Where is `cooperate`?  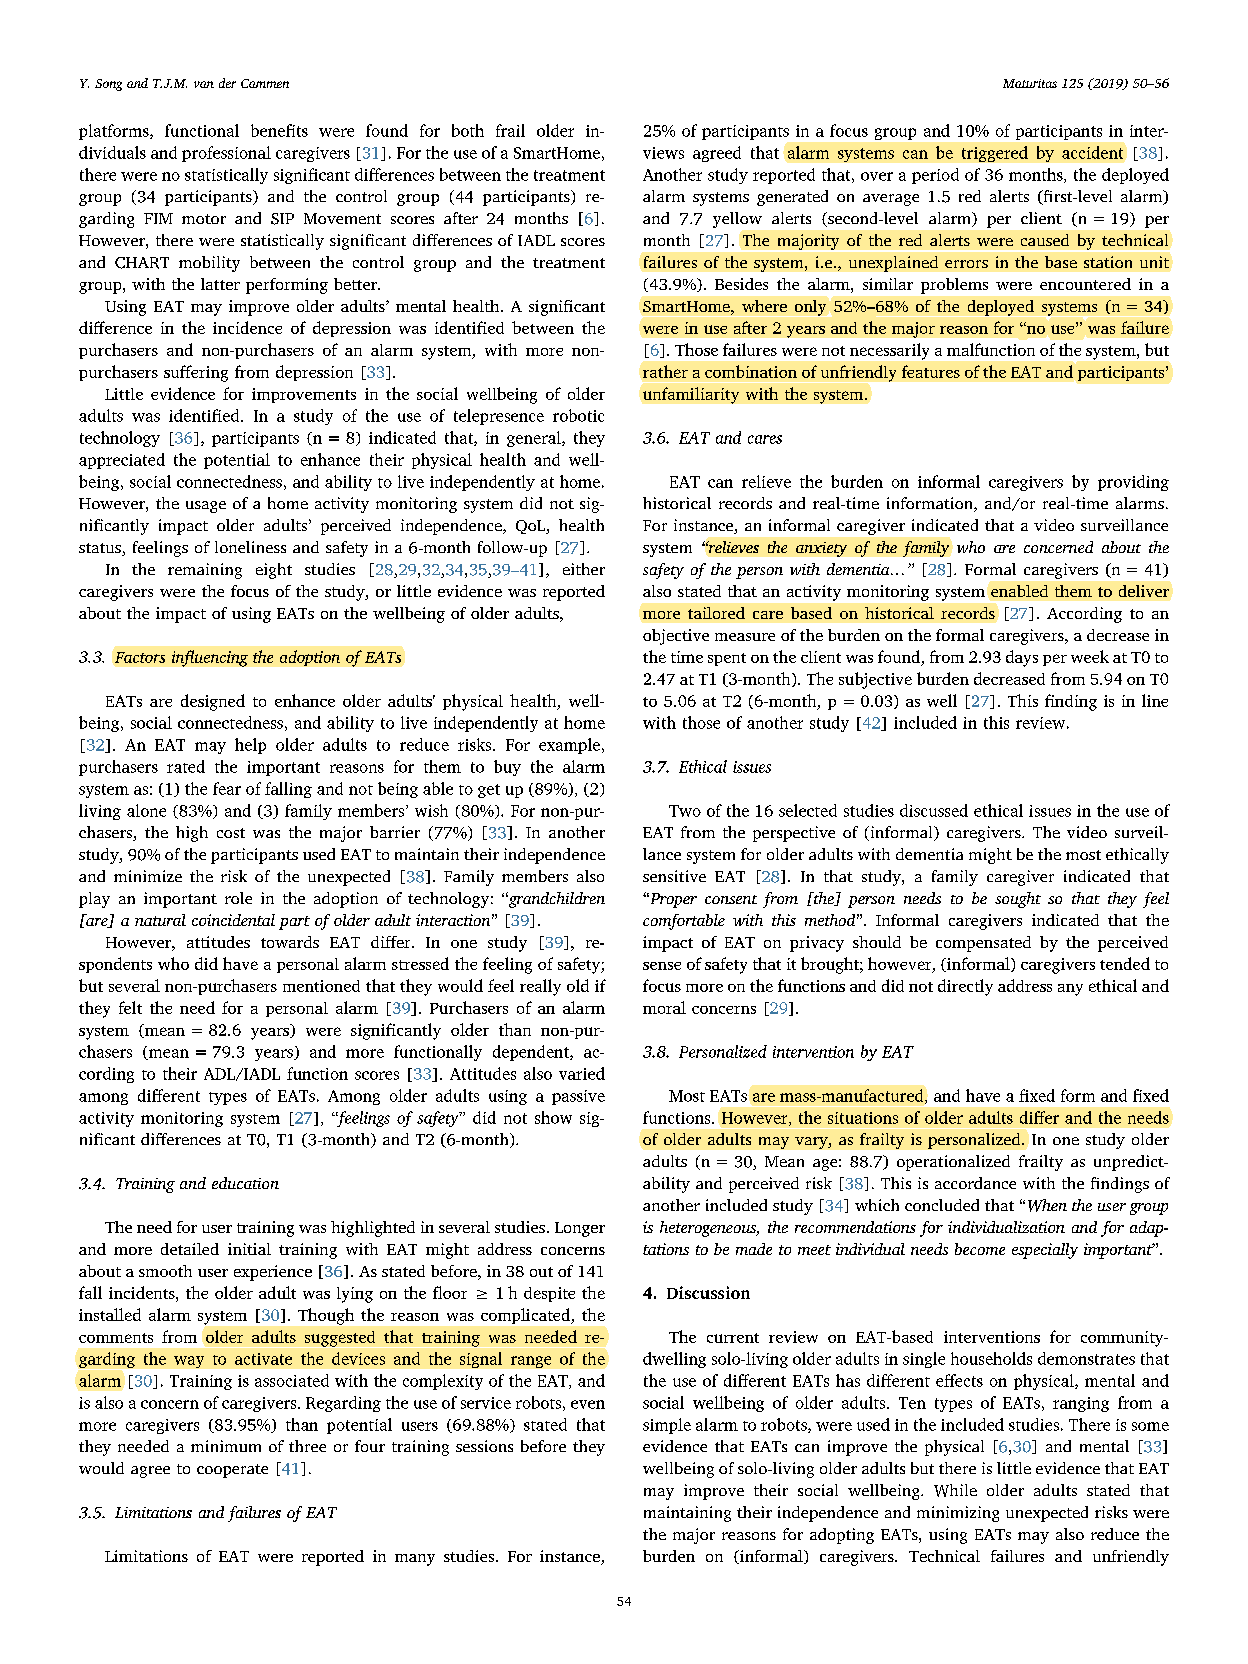
cooperate is located at coordinates (232, 1471).
